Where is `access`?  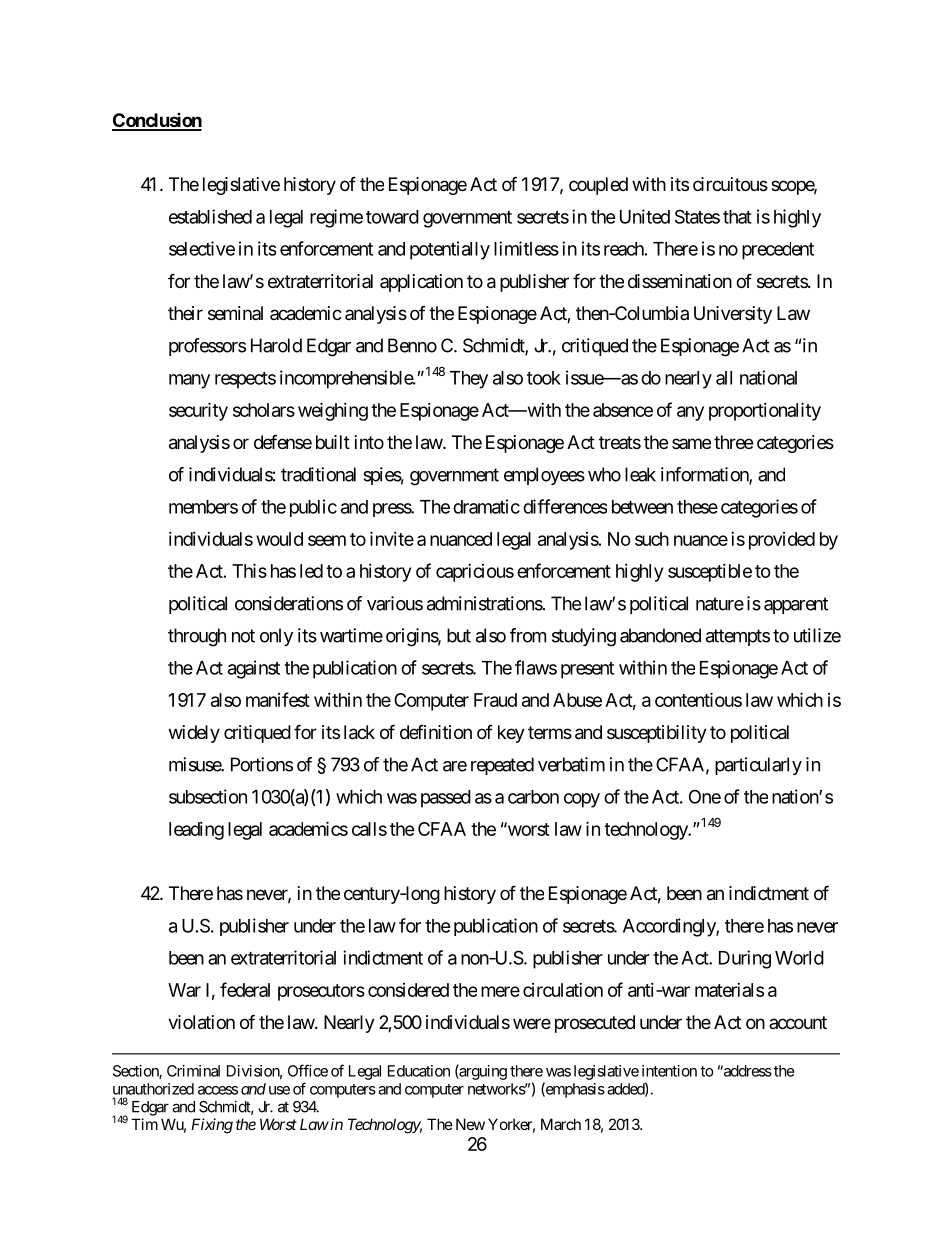 access is located at coordinates (218, 1090).
